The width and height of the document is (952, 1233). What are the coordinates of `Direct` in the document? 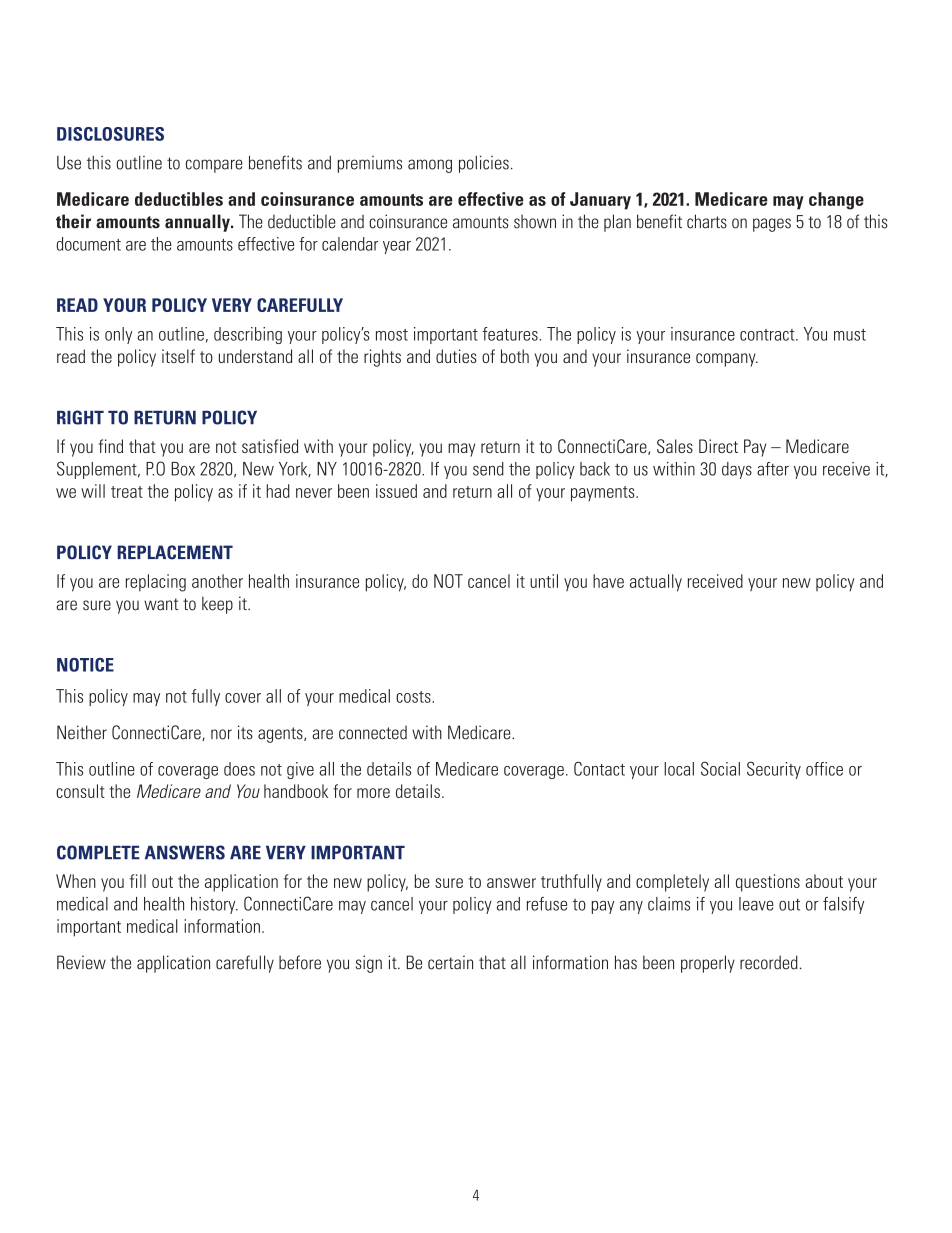 It's located at (718, 446).
